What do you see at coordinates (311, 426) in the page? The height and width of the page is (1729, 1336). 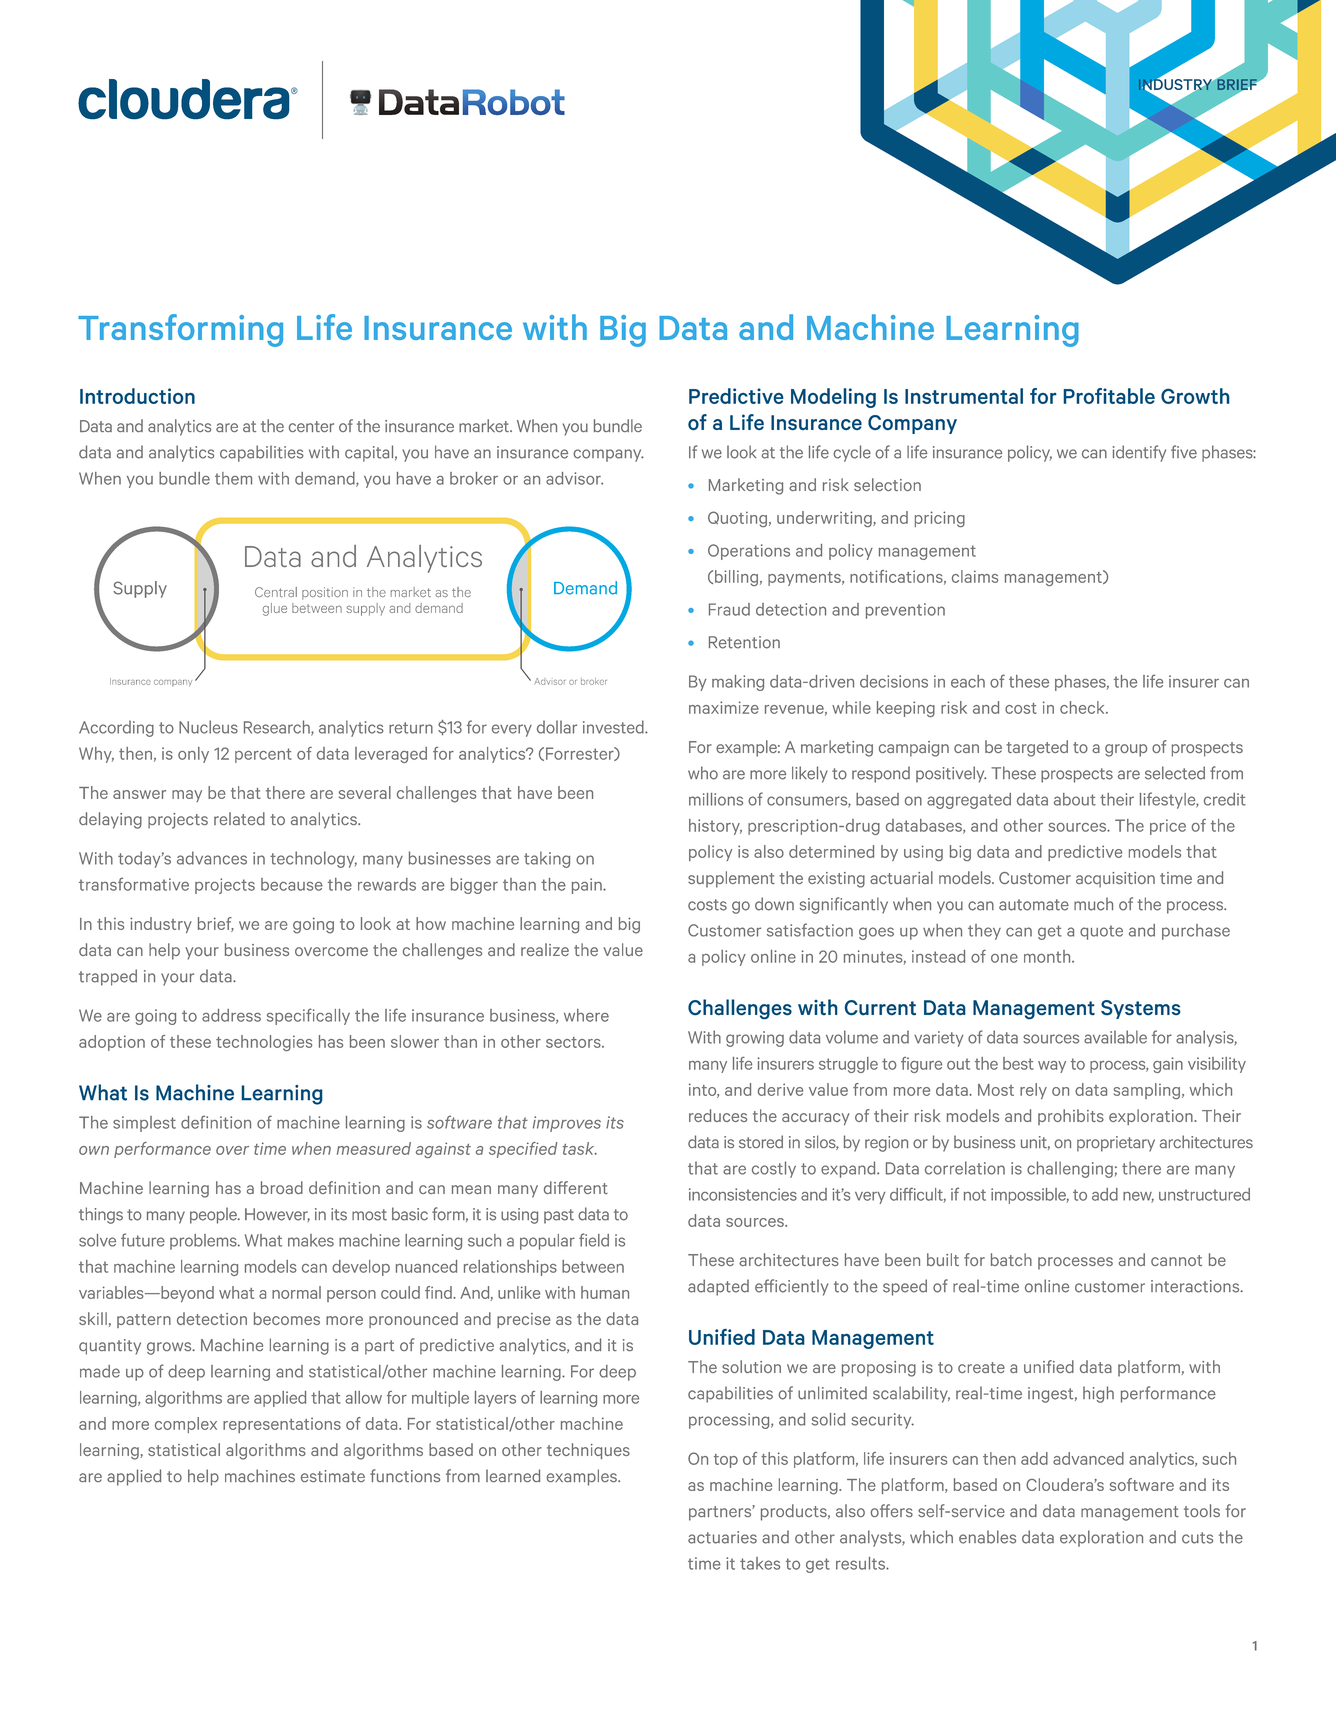 I see `center` at bounding box center [311, 426].
